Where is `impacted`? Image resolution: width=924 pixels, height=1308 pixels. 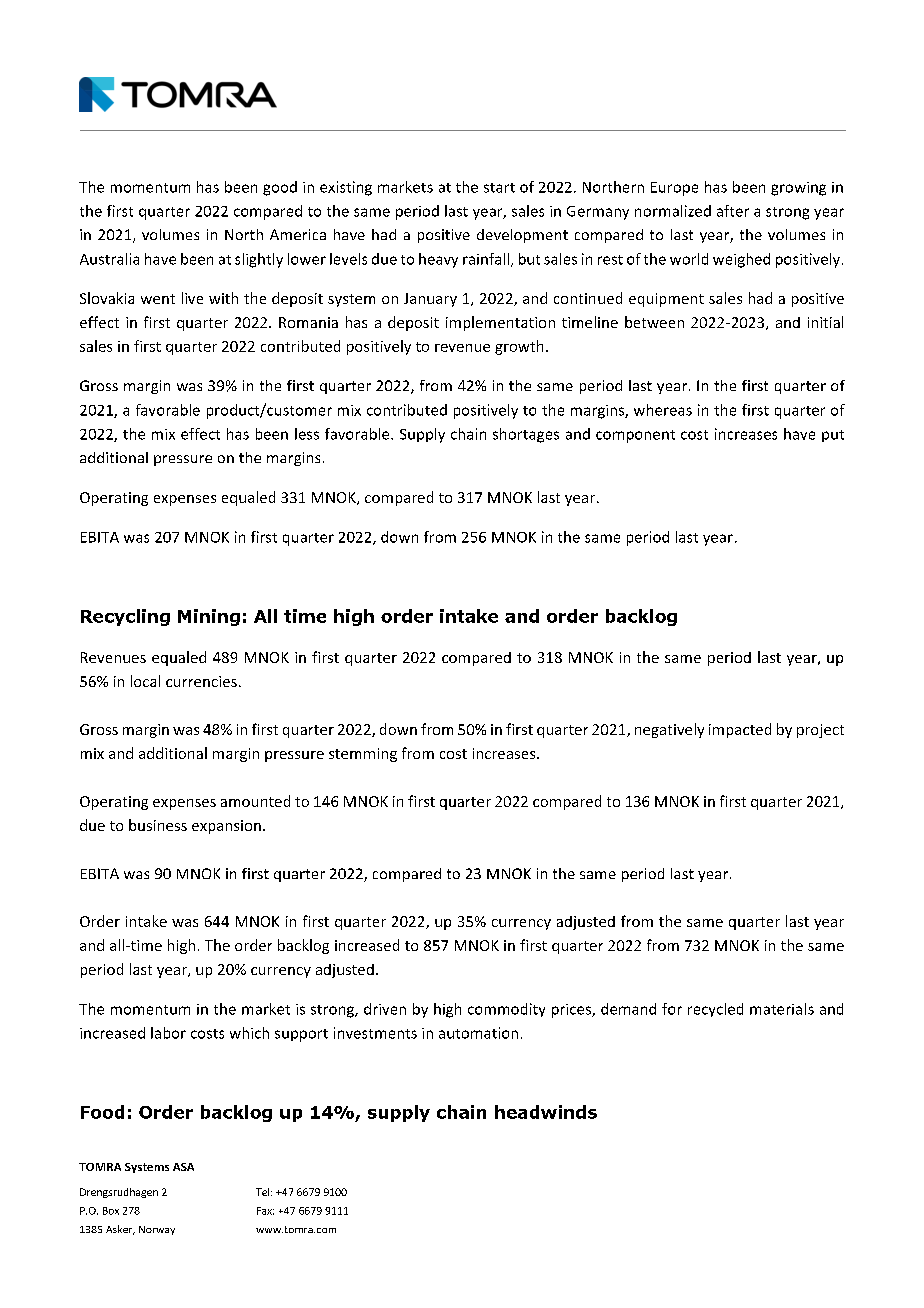 impacted is located at coordinates (740, 730).
